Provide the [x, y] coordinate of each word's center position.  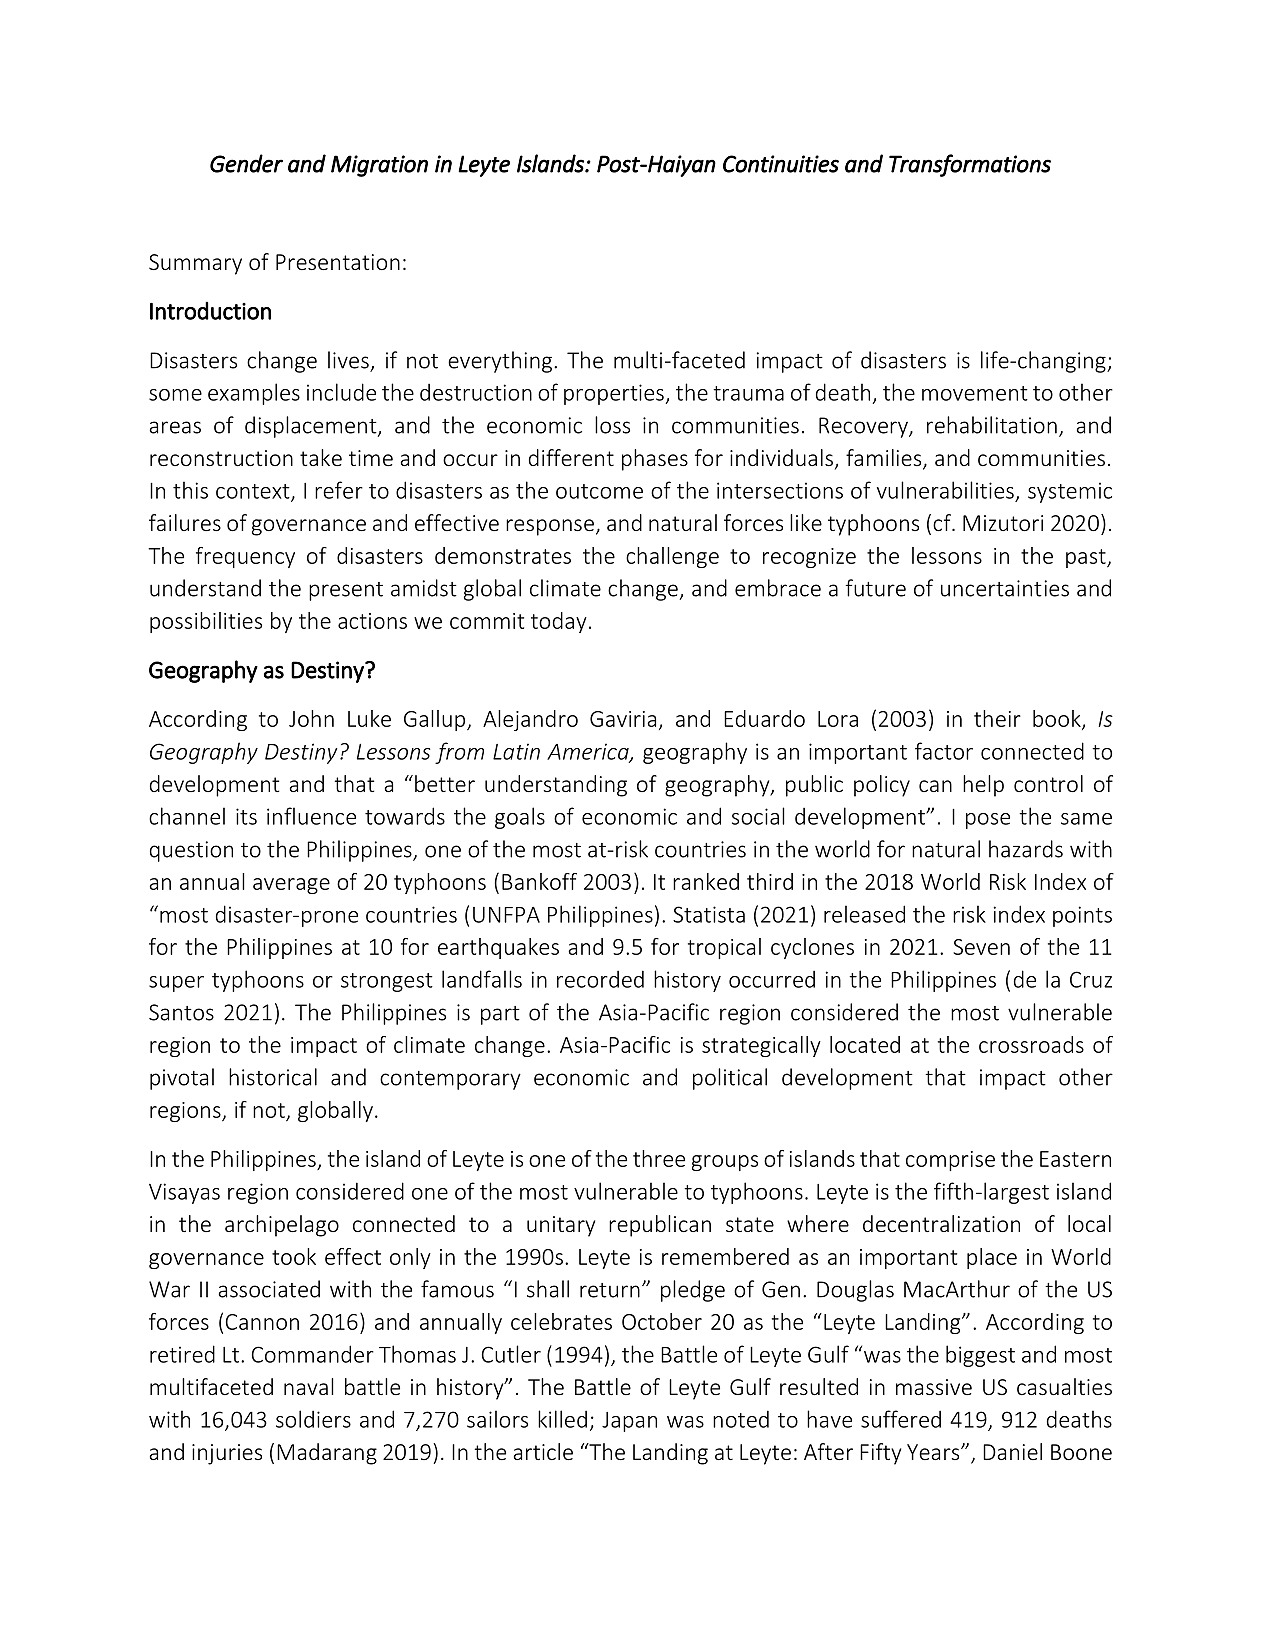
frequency [245, 557]
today [559, 622]
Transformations [970, 165]
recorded [600, 979]
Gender [246, 163]
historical [273, 1077]
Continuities [781, 164]
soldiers [313, 1419]
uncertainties [1005, 588]
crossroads [1031, 1044]
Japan [629, 1422]
